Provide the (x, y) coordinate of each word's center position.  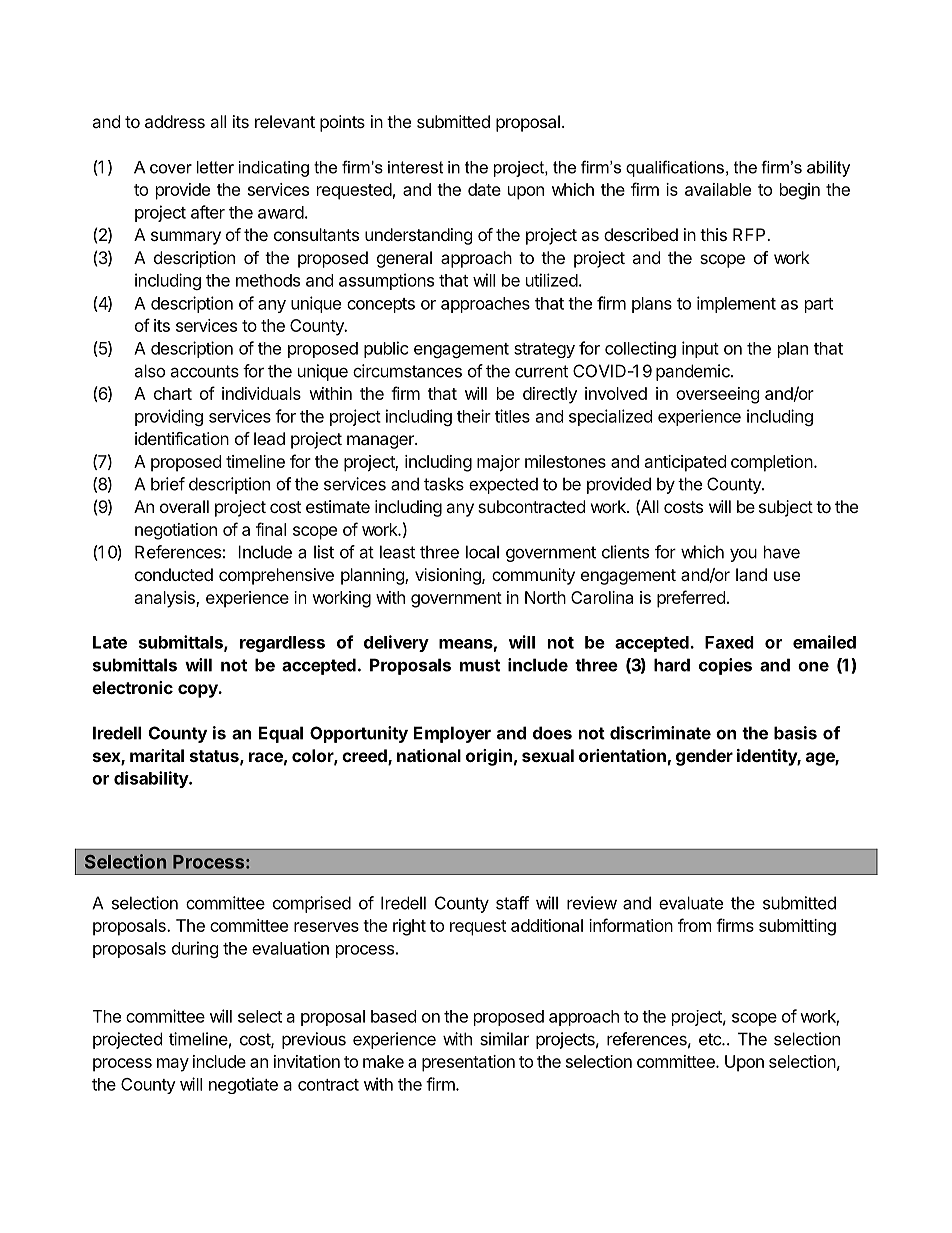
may (173, 1065)
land (751, 574)
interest (415, 167)
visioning (449, 576)
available (718, 189)
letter (215, 167)
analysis (166, 599)
